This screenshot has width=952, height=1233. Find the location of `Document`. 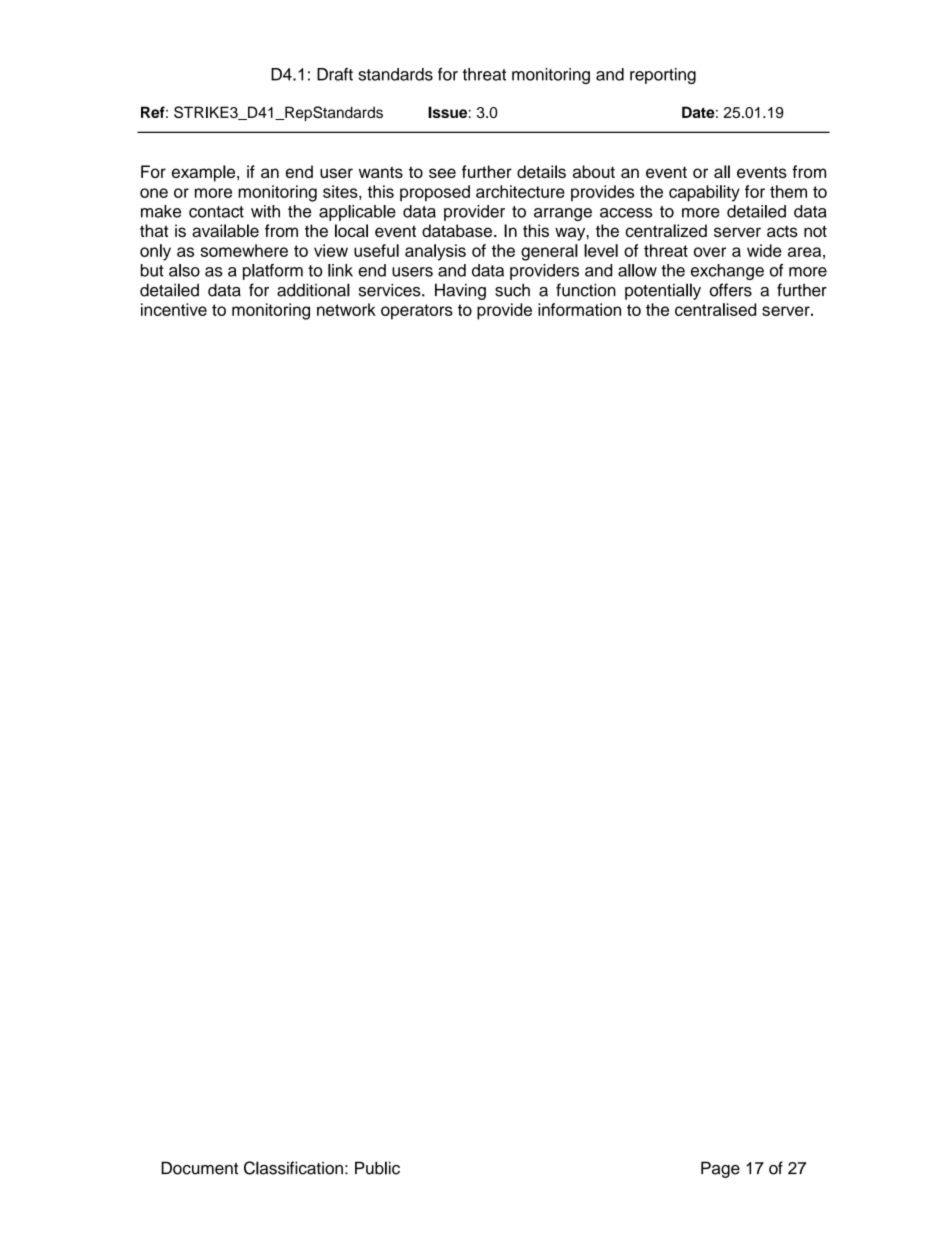

Document is located at coordinates (199, 1168).
